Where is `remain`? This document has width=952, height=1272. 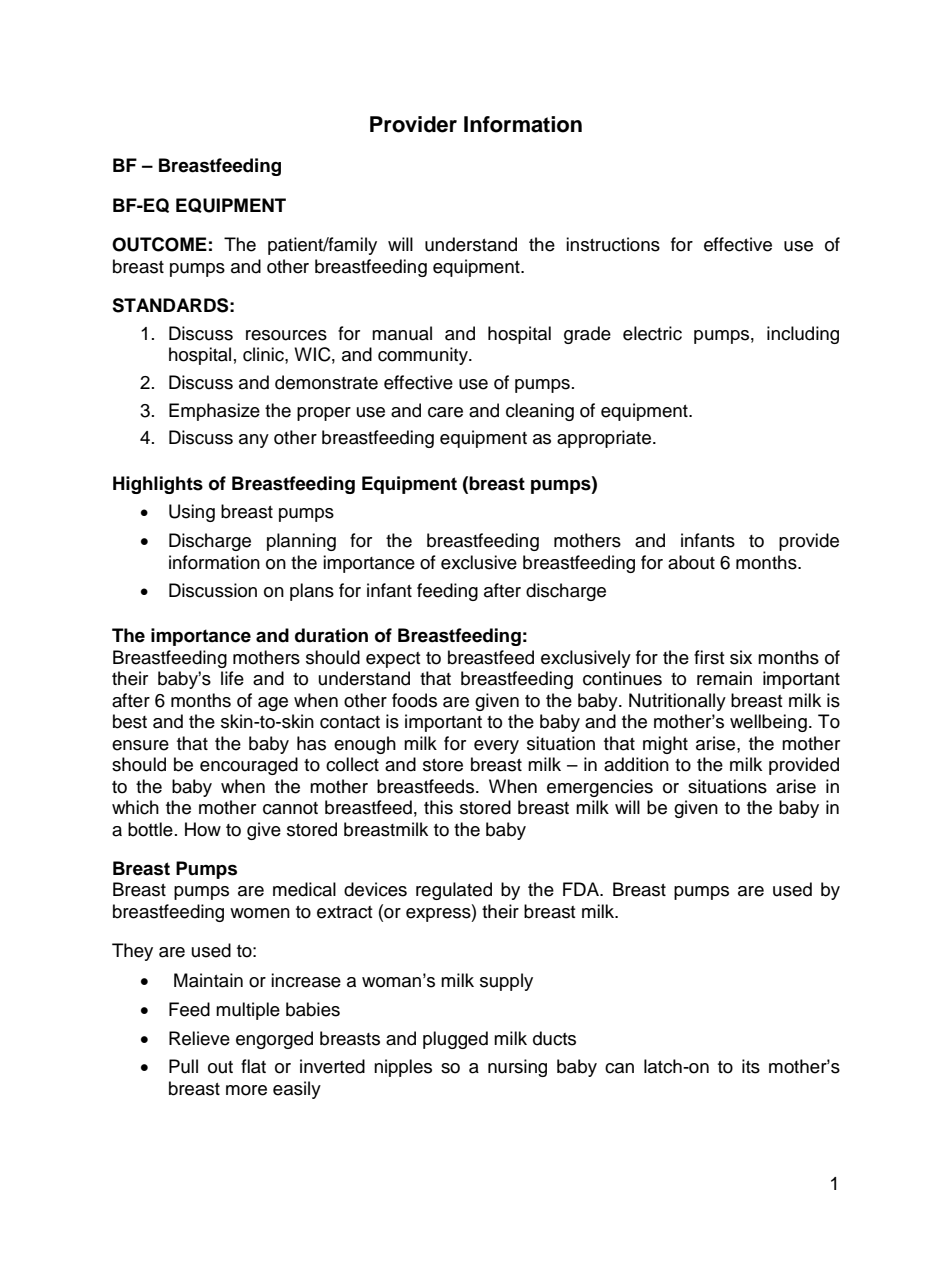
remain is located at coordinates (724, 678).
